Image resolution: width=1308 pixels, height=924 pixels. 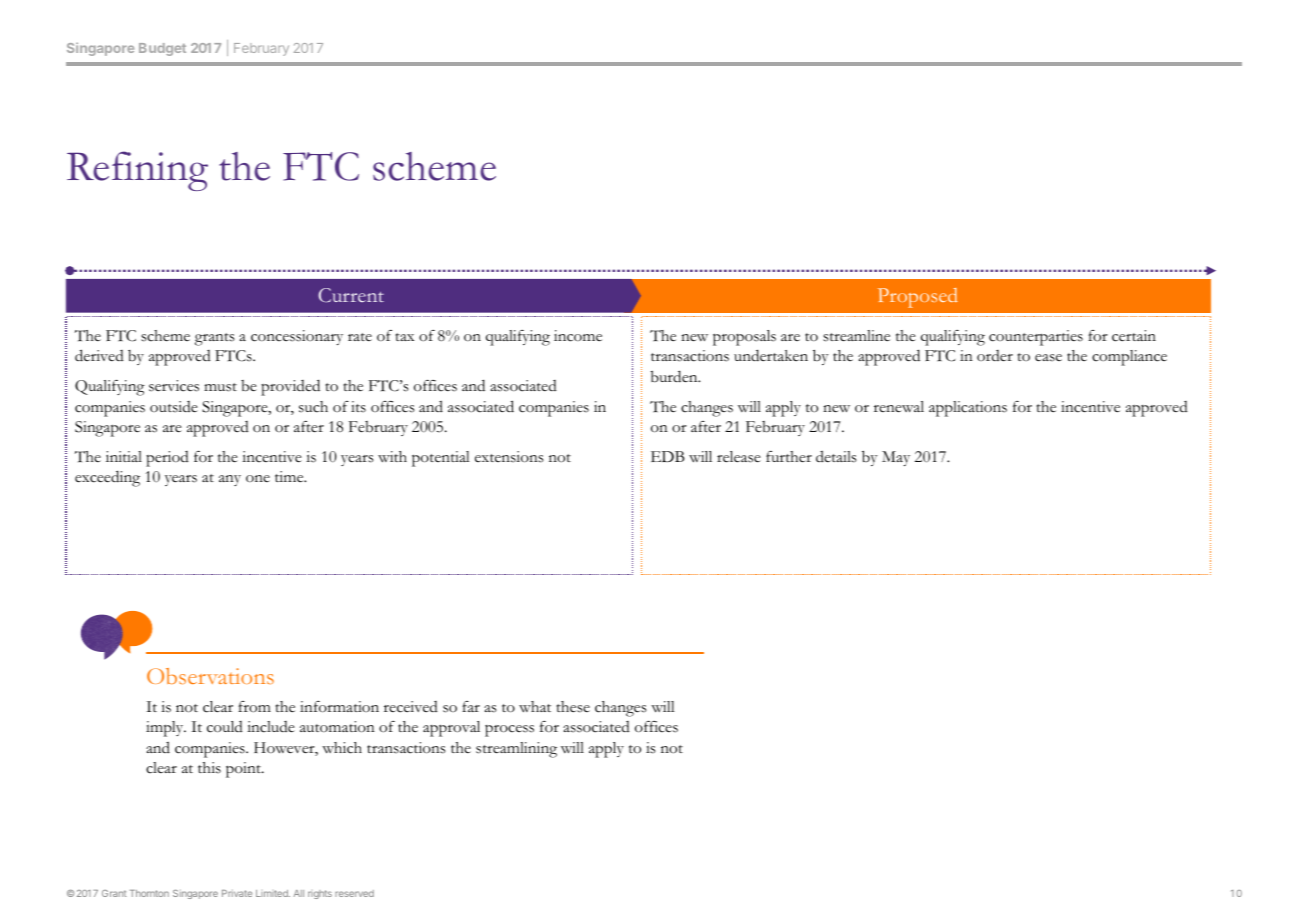 I want to click on Budget, so click(x=162, y=49).
